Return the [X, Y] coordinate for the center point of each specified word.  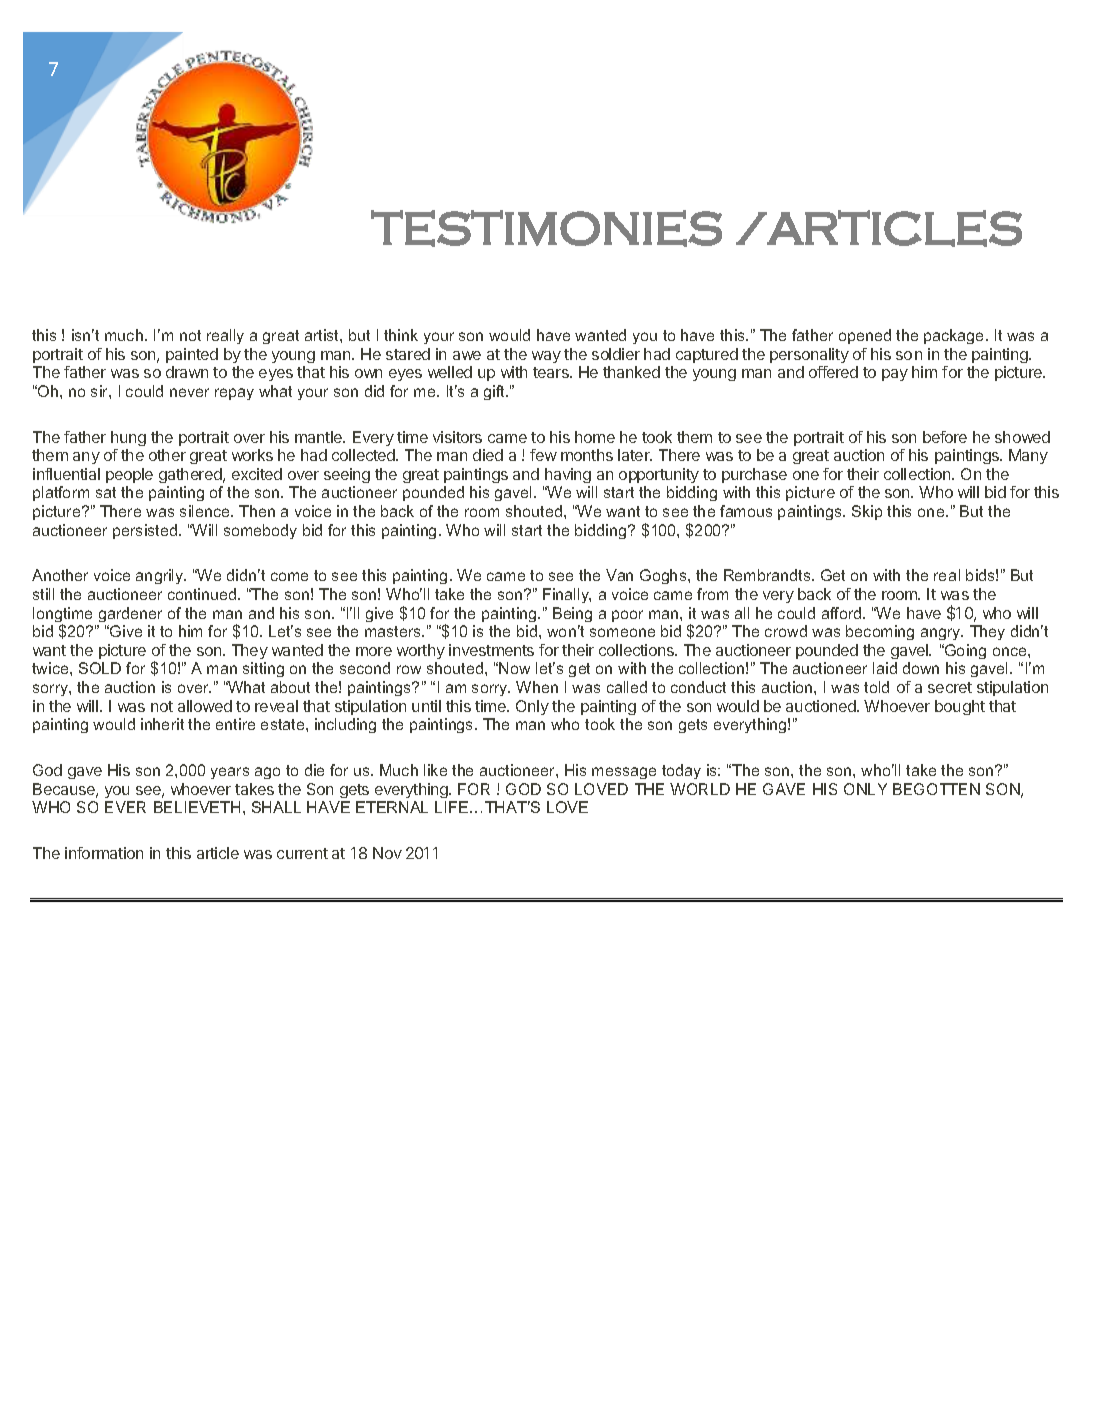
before [945, 437]
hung [128, 438]
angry [942, 634]
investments [491, 650]
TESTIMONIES [546, 228]
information [104, 853]
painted [192, 355]
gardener [130, 614]
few [543, 455]
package [955, 336]
